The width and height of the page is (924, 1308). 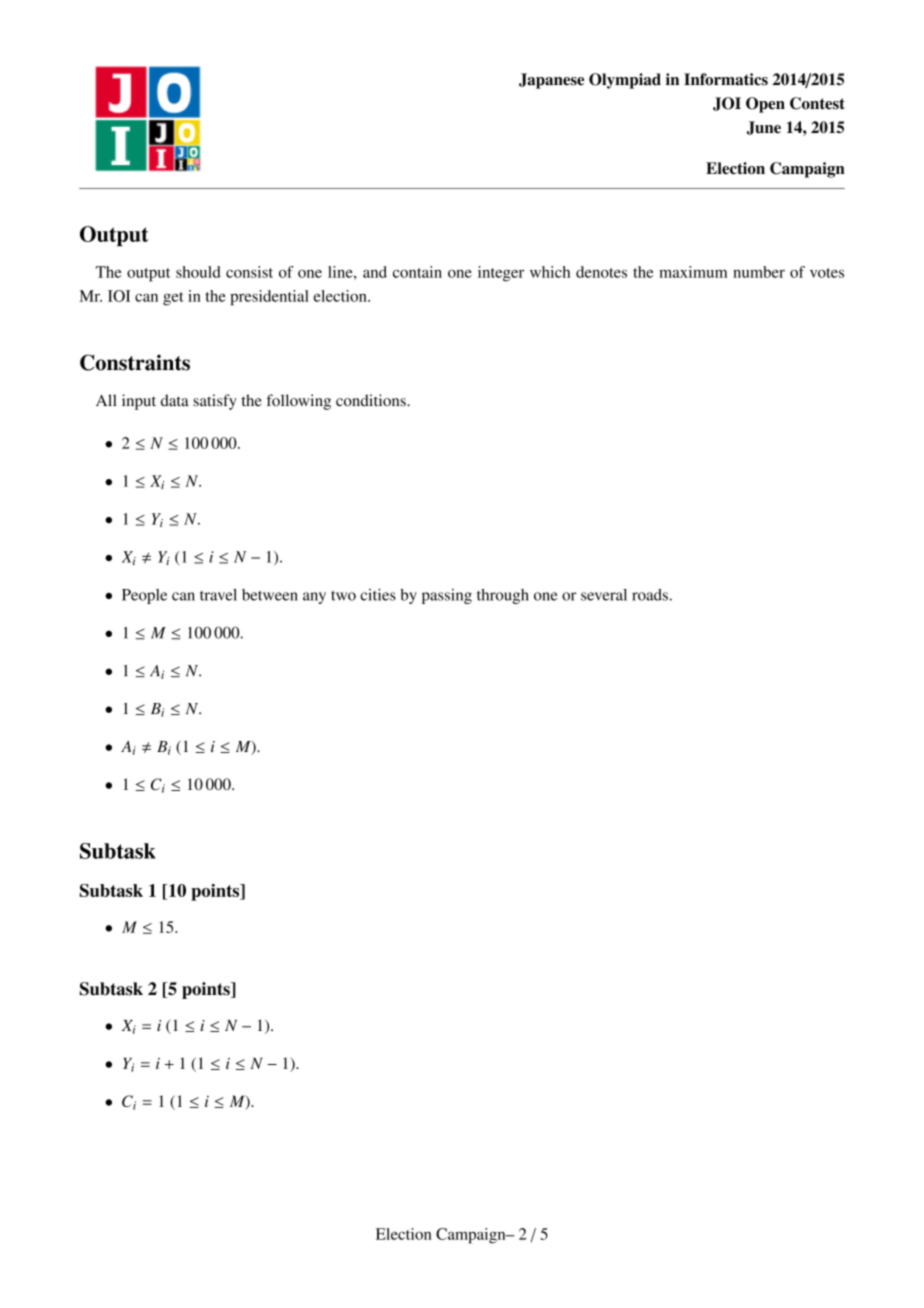 I want to click on June, so click(x=764, y=128).
